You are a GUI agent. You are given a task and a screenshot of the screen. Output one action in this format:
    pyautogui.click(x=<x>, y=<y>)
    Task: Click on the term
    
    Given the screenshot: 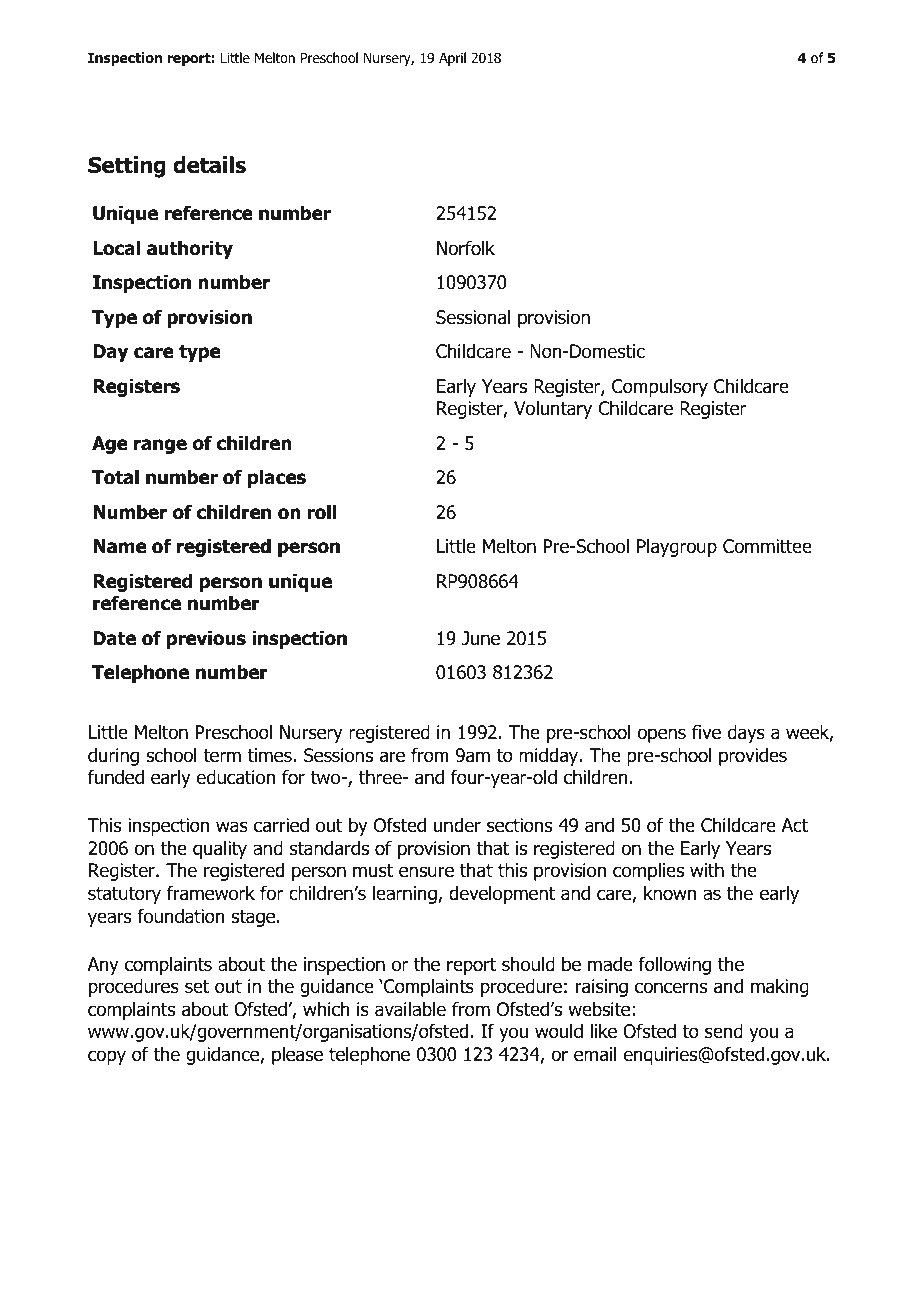 What is the action you would take?
    pyautogui.click(x=222, y=756)
